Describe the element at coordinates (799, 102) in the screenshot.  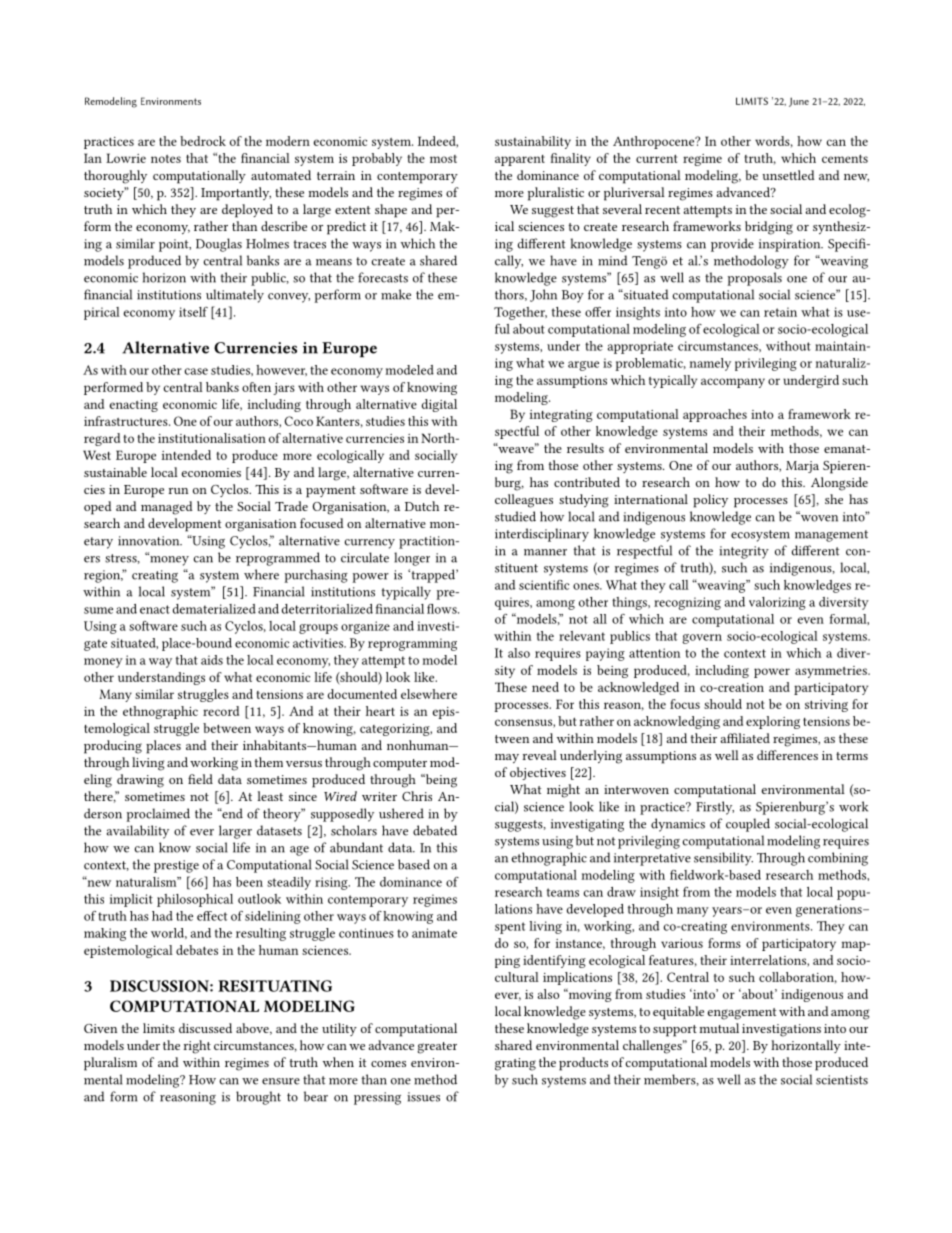
I see `June` at that location.
